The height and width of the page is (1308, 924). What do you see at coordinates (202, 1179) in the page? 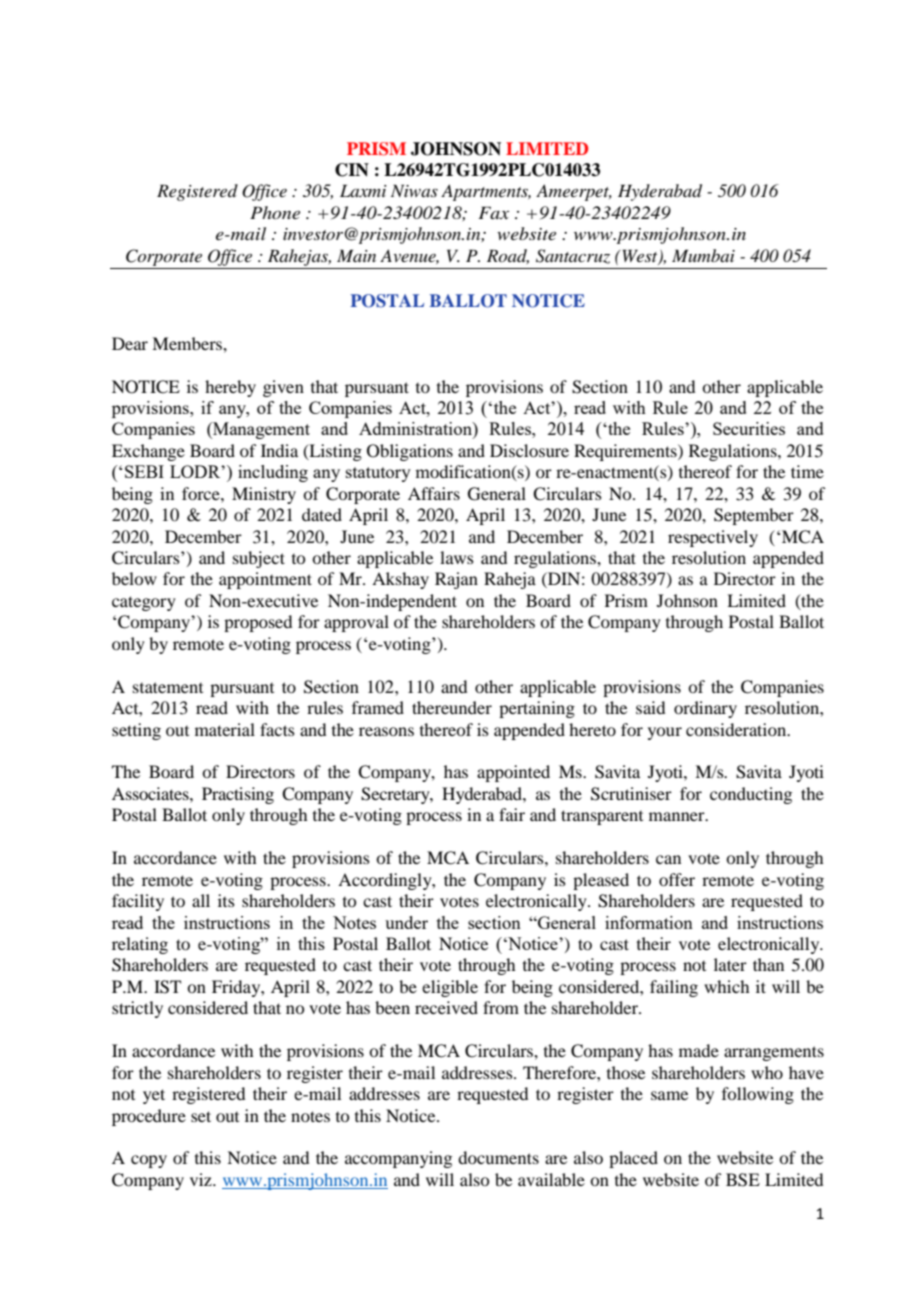
I see `viz` at bounding box center [202, 1179].
